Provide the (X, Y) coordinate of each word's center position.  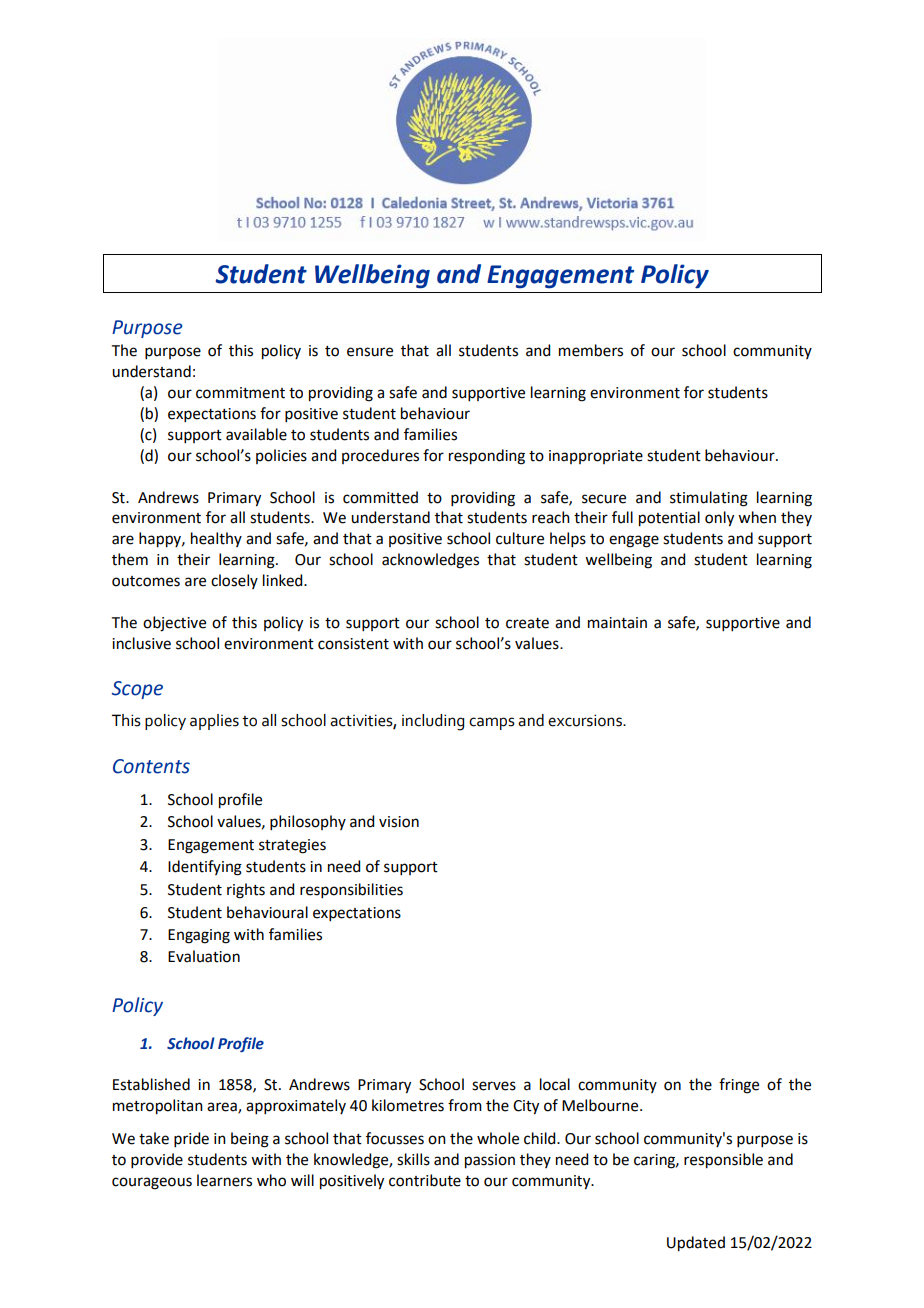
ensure (370, 352)
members (591, 350)
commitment (240, 393)
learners (224, 1180)
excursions (586, 720)
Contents (151, 766)
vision (399, 822)
